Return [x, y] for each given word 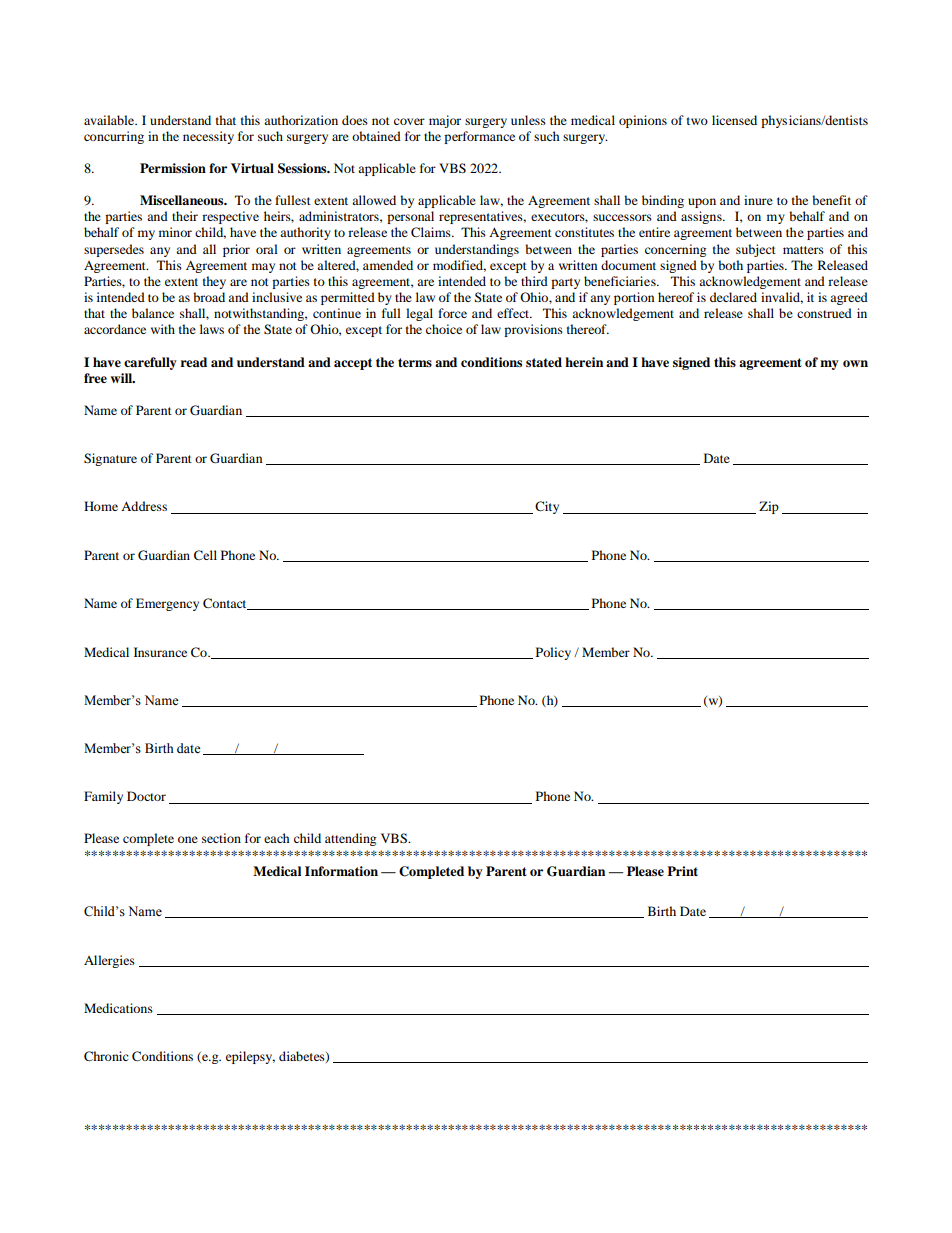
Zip [769, 507]
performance [479, 137]
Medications [118, 1008]
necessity [208, 137]
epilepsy [250, 1057]
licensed [734, 120]
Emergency [167, 604]
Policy [553, 653]
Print [682, 871]
